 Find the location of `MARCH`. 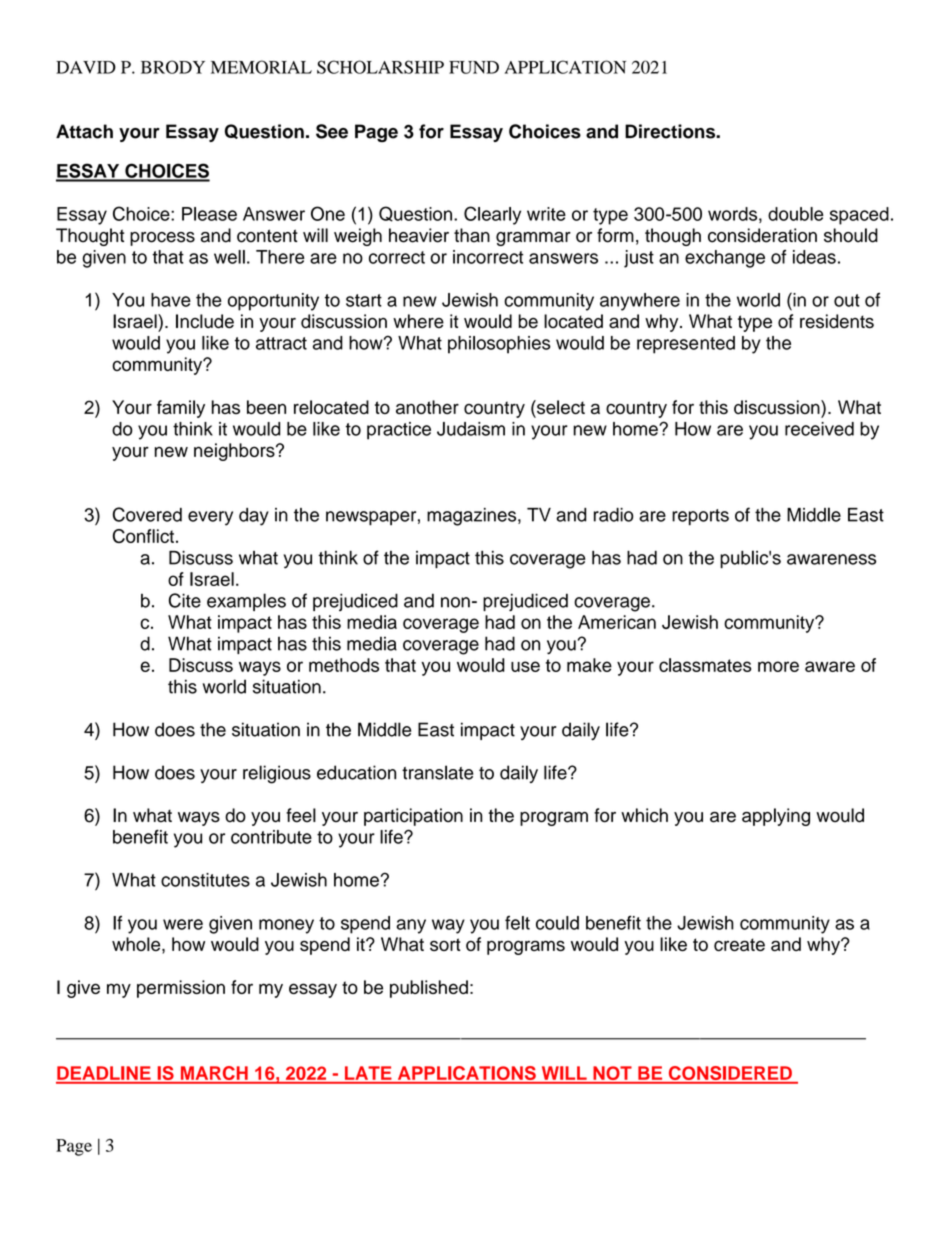

MARCH is located at coordinates (214, 1074).
